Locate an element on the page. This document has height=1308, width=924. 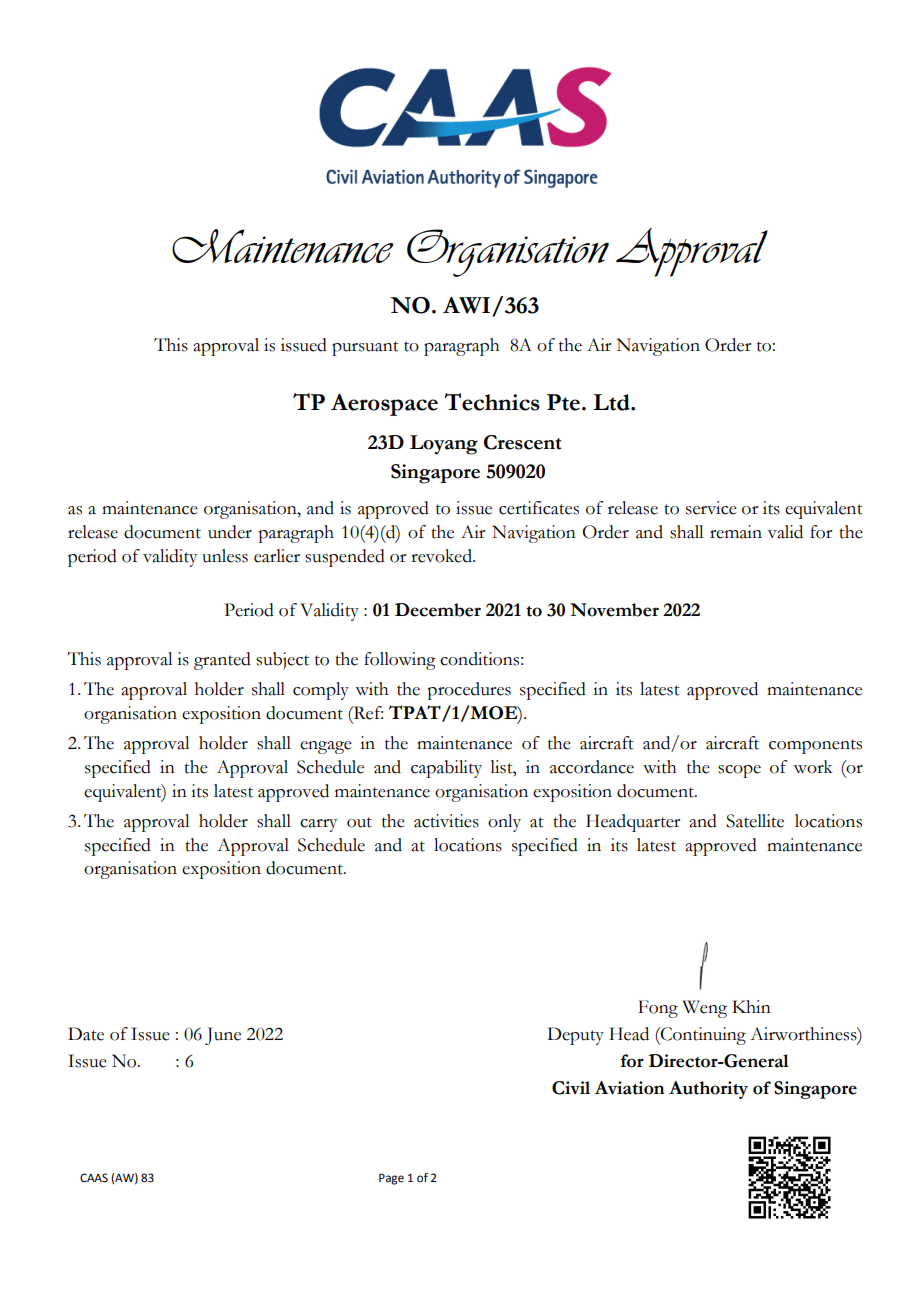
Fong is located at coordinates (658, 1009).
